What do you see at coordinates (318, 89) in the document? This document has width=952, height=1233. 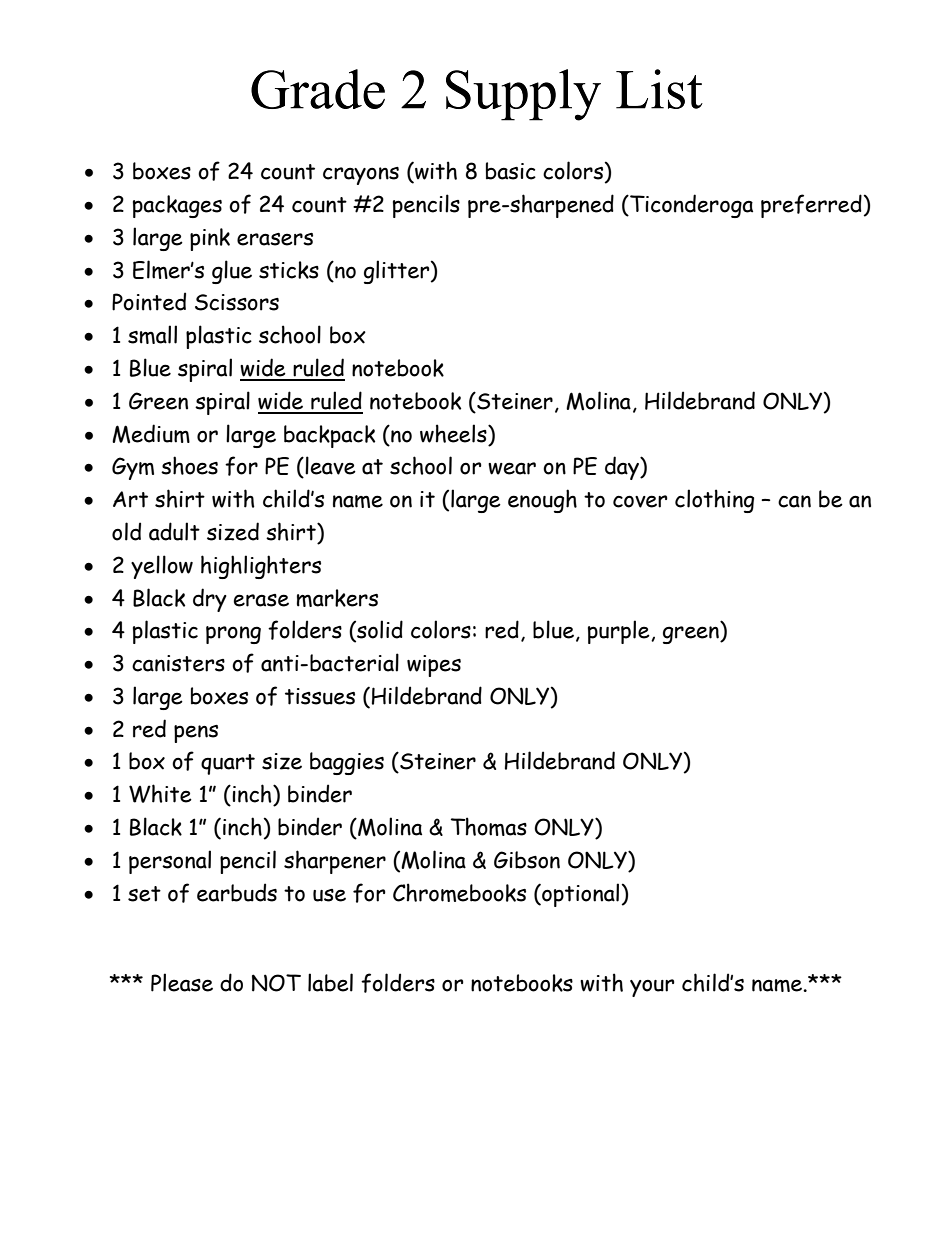 I see `Grade` at bounding box center [318, 89].
